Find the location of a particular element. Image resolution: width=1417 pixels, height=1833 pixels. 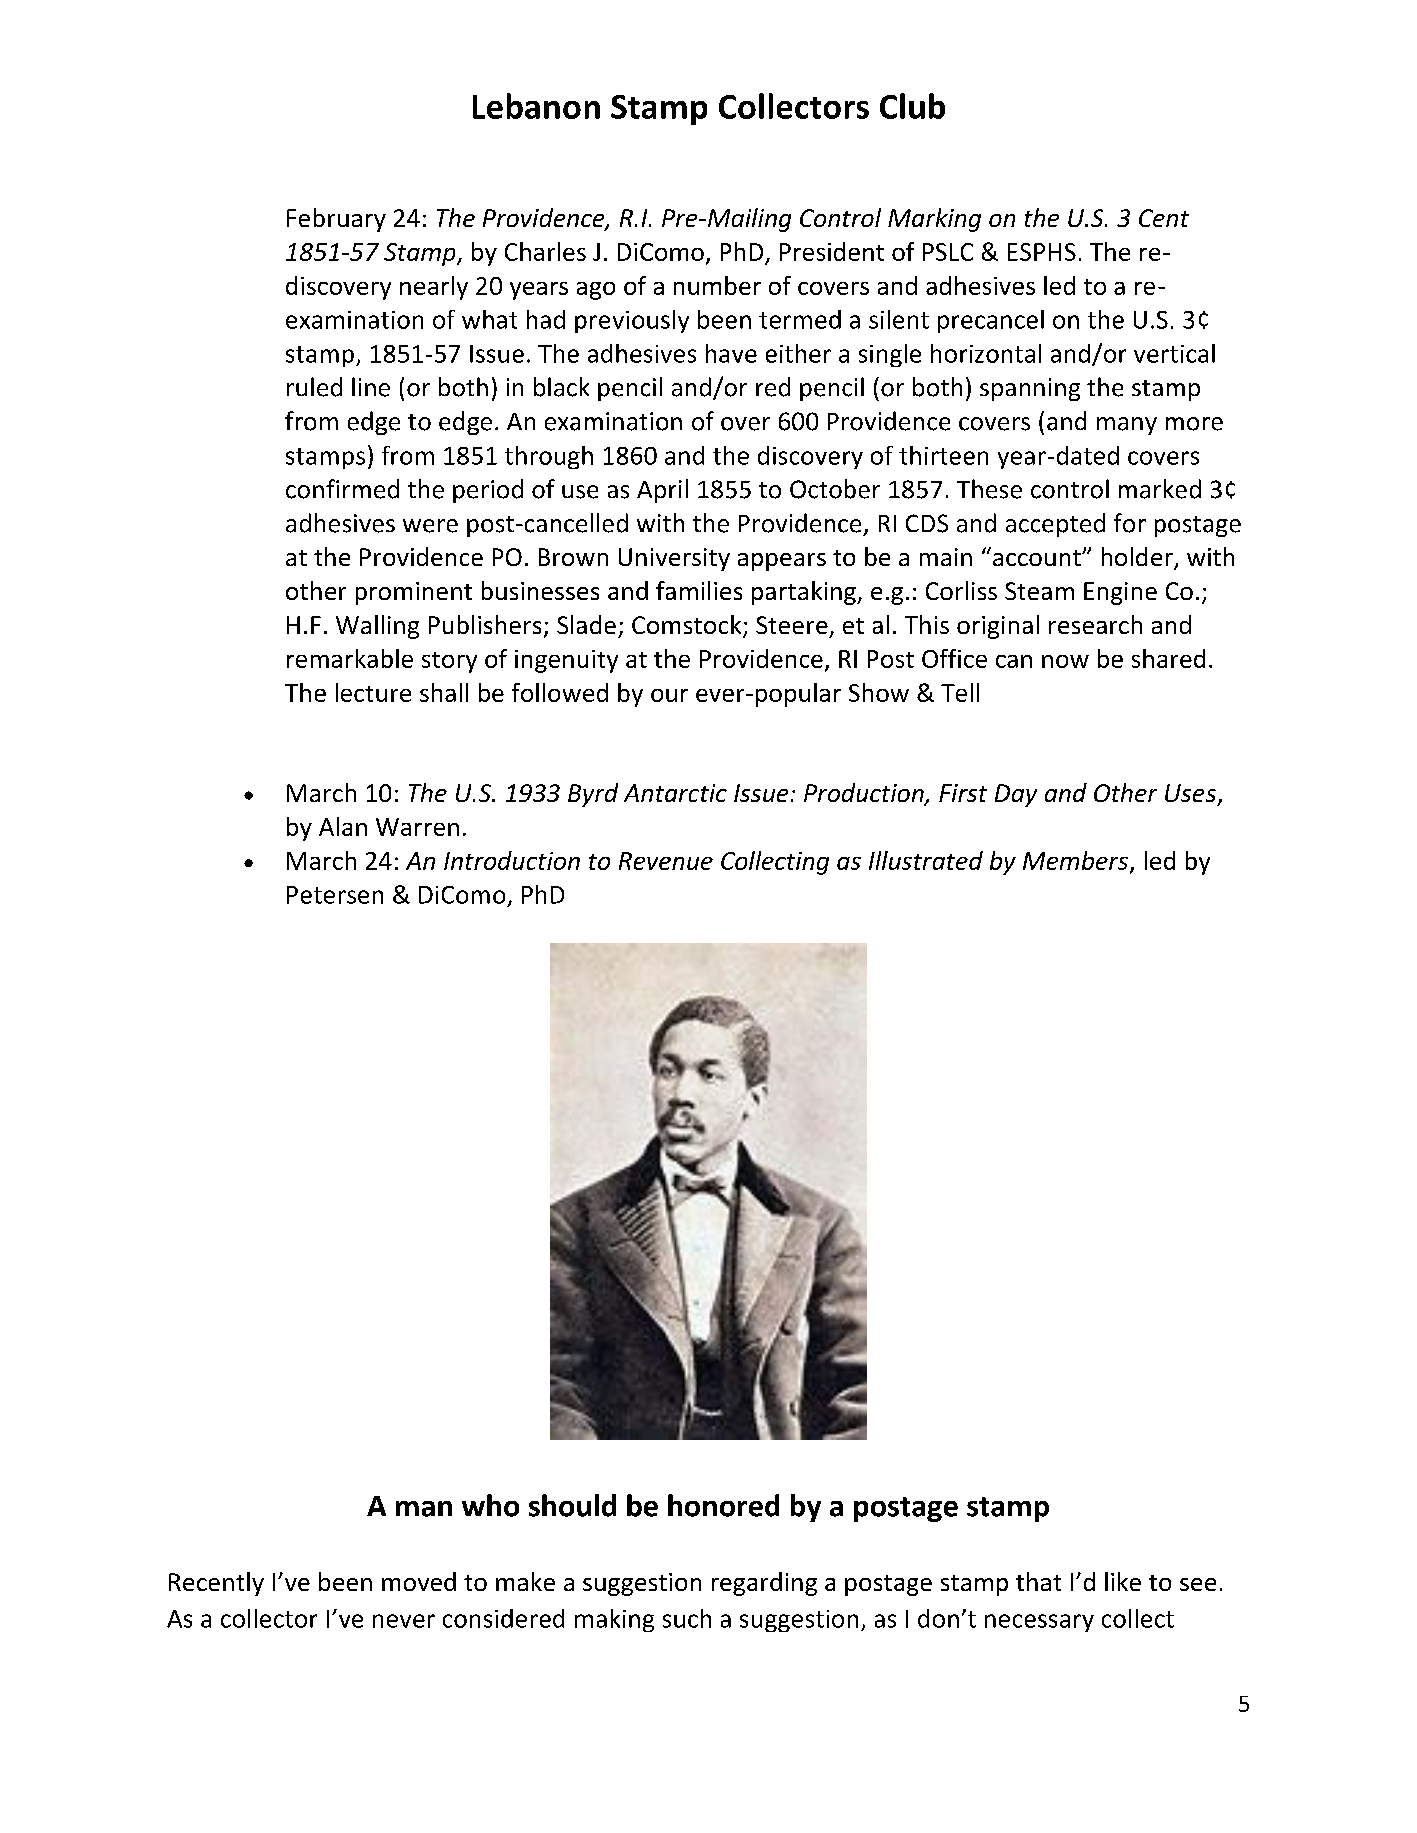

Warren is located at coordinates (417, 827).
